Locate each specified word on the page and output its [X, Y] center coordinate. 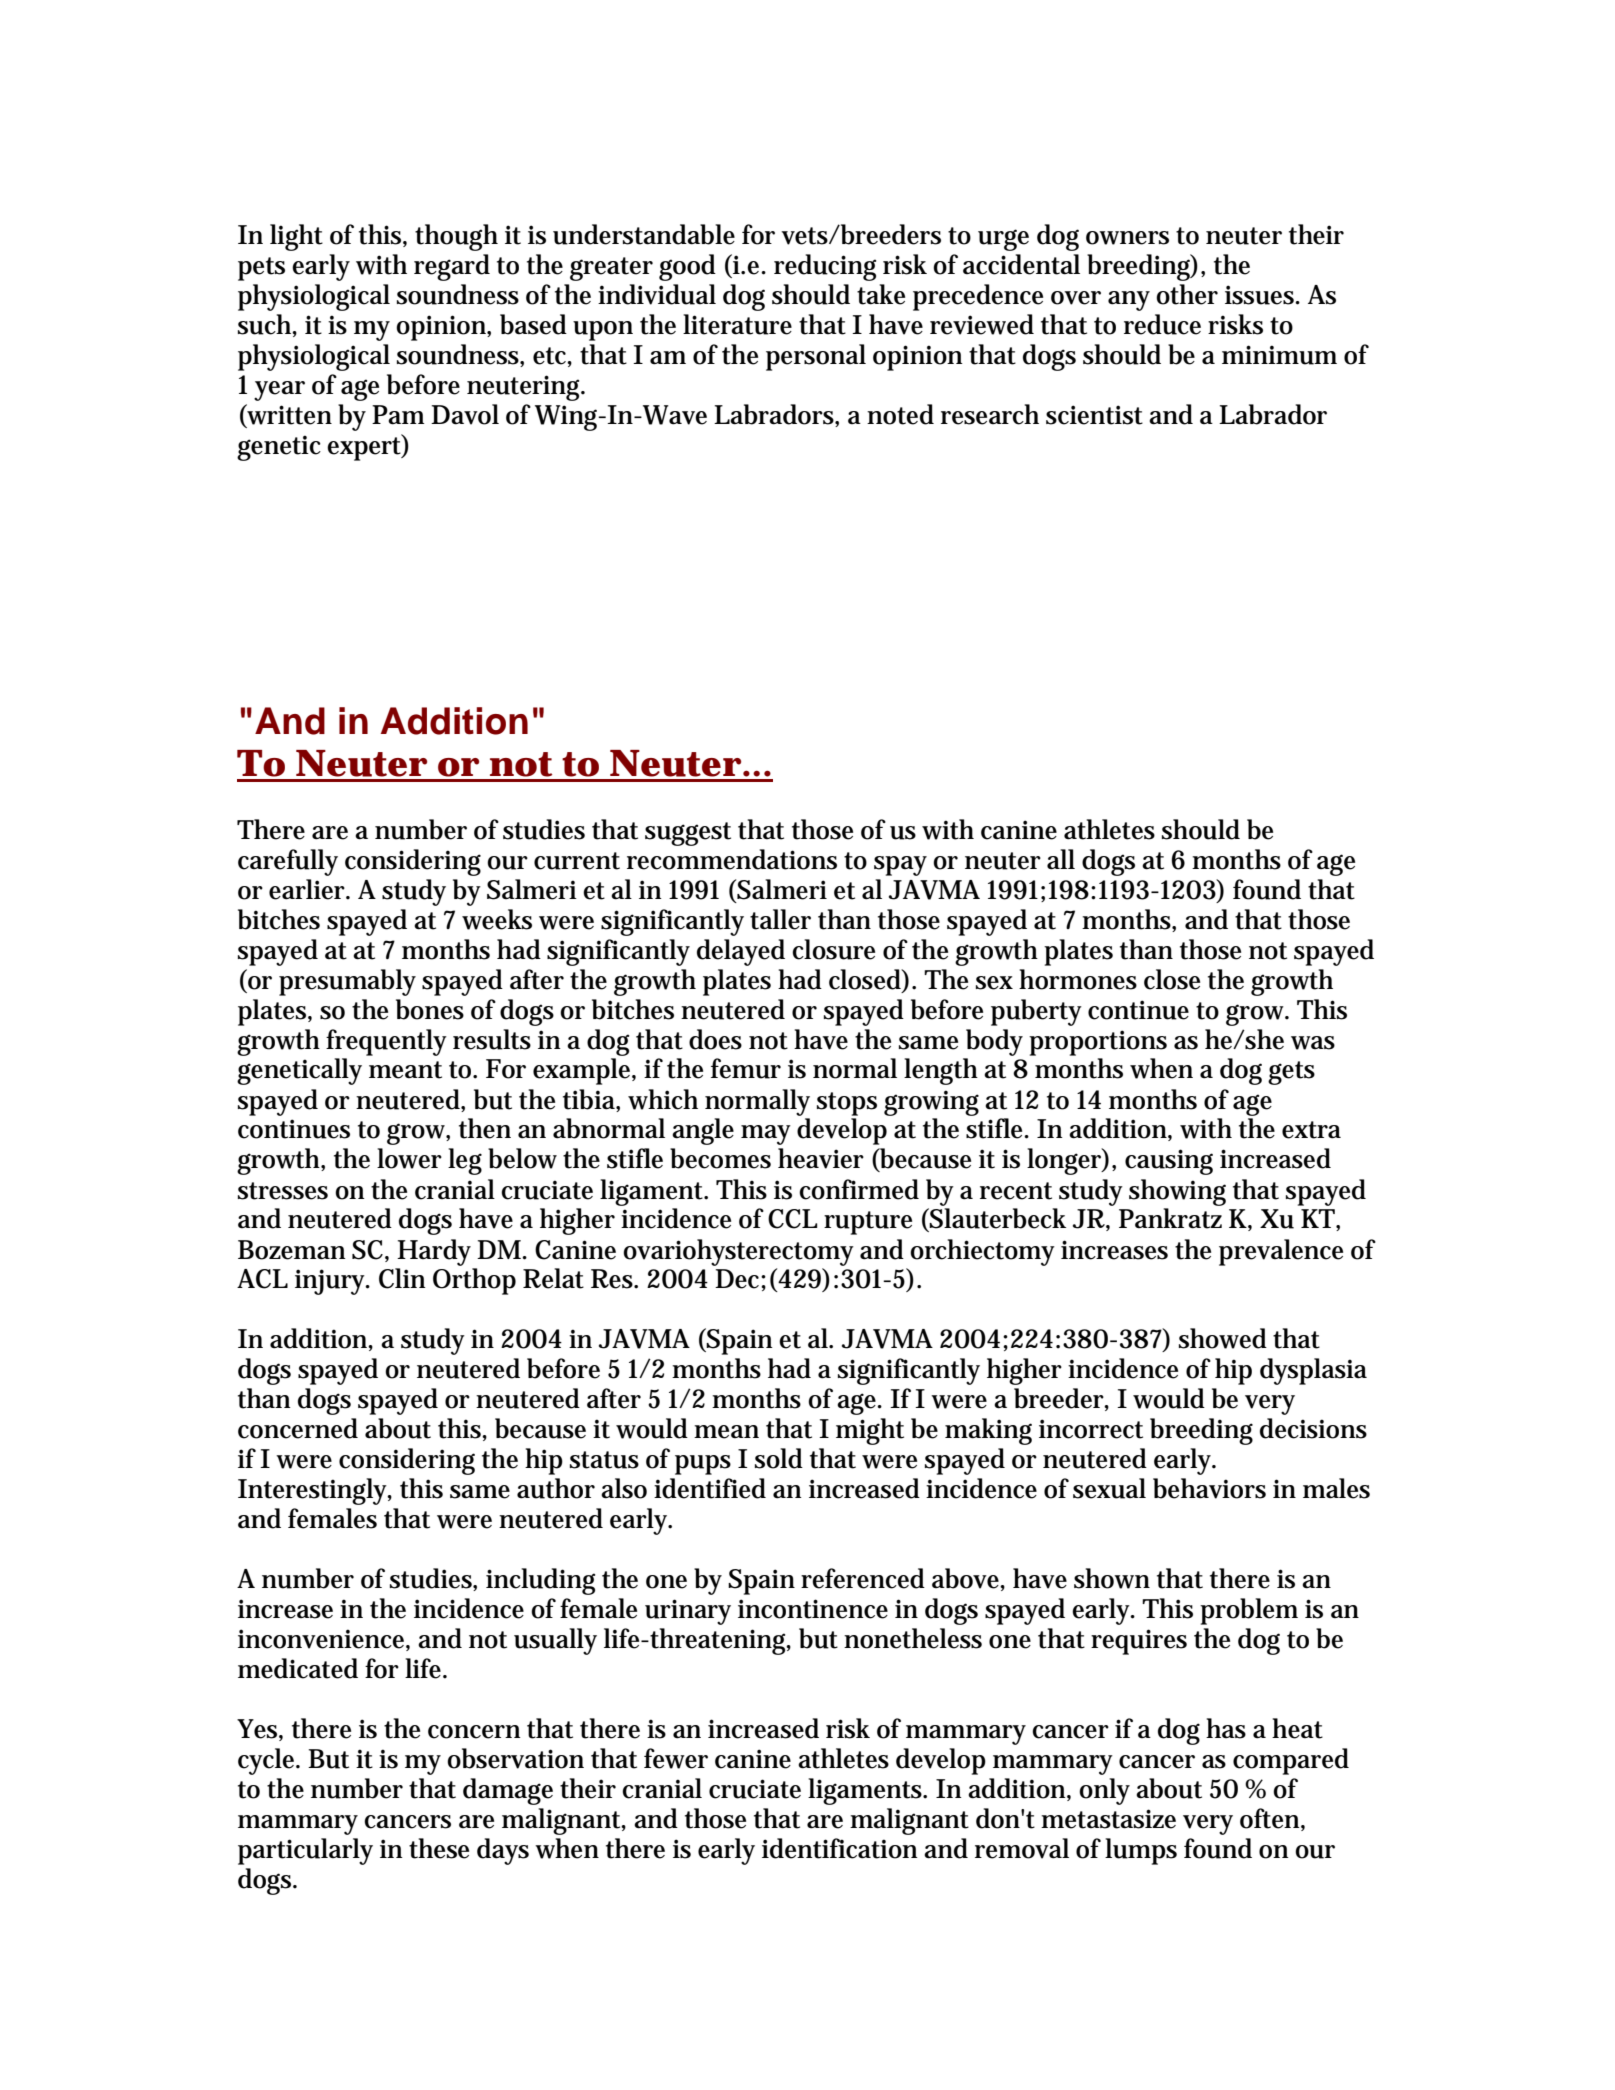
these [439, 1848]
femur [746, 1068]
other [1187, 294]
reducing [825, 267]
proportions [1098, 1043]
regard [452, 267]
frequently [386, 1042]
